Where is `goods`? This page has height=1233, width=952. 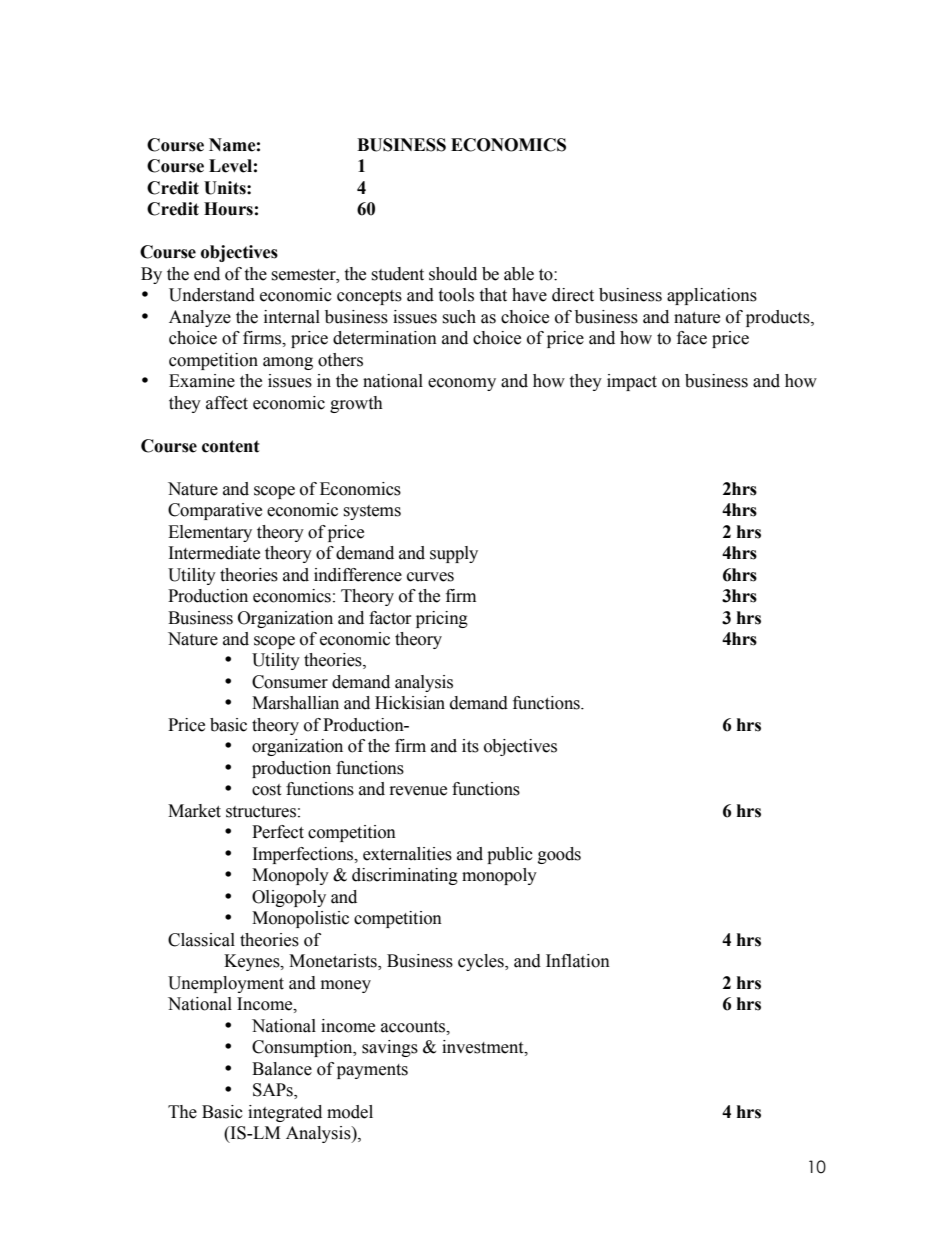
goods is located at coordinates (559, 855).
